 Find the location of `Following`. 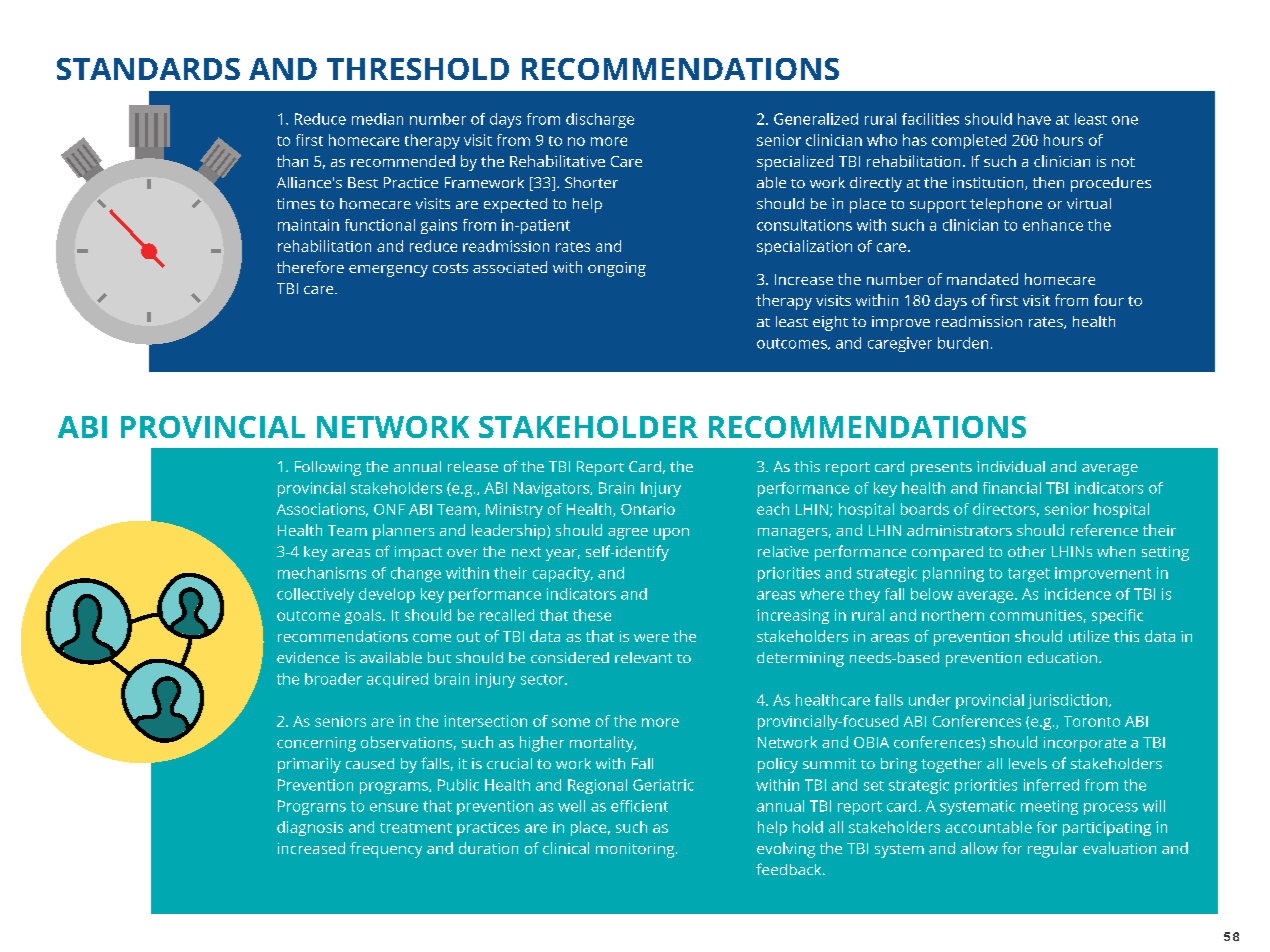

Following is located at coordinates (328, 468).
